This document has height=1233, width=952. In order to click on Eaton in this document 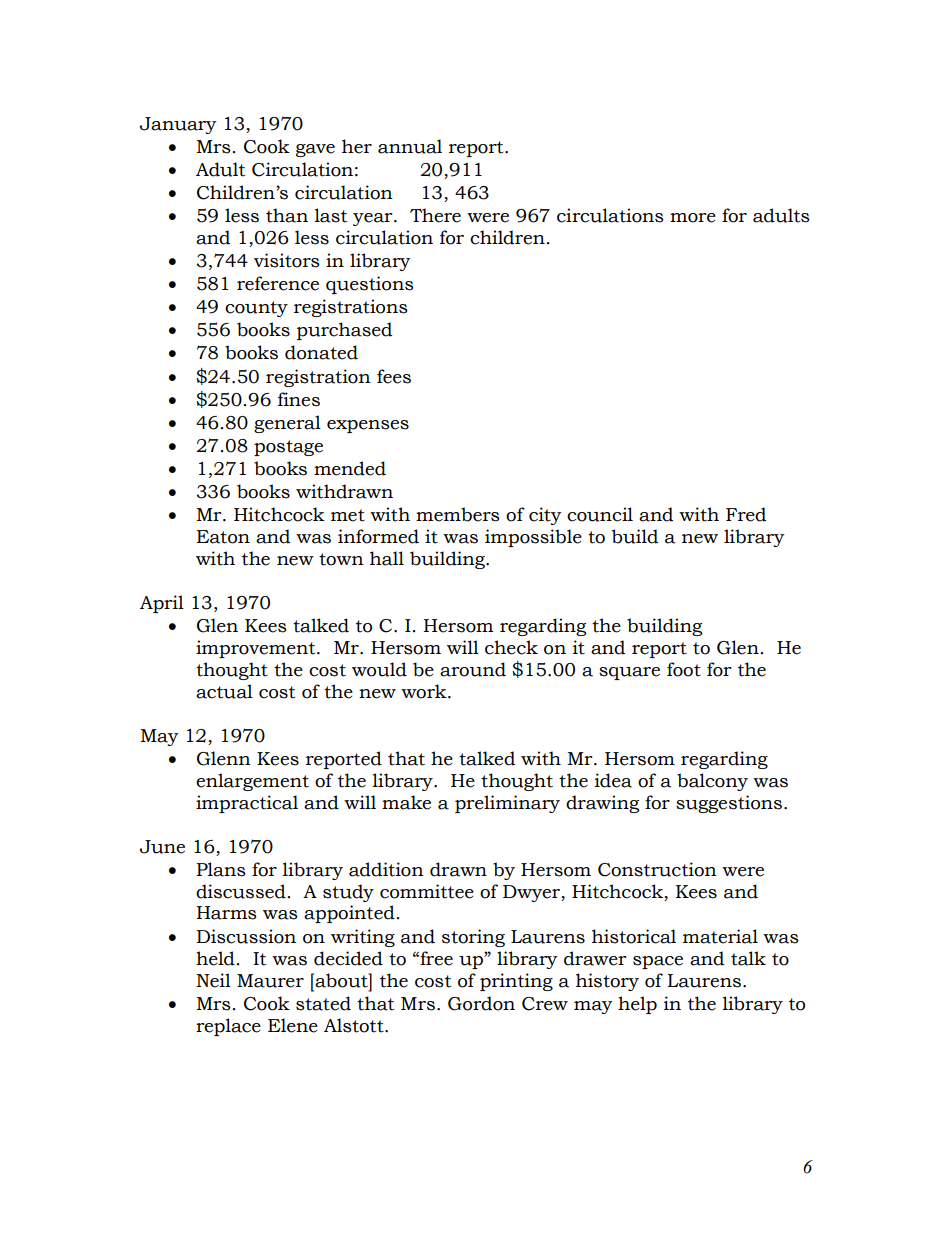, I will do `click(223, 537)`.
